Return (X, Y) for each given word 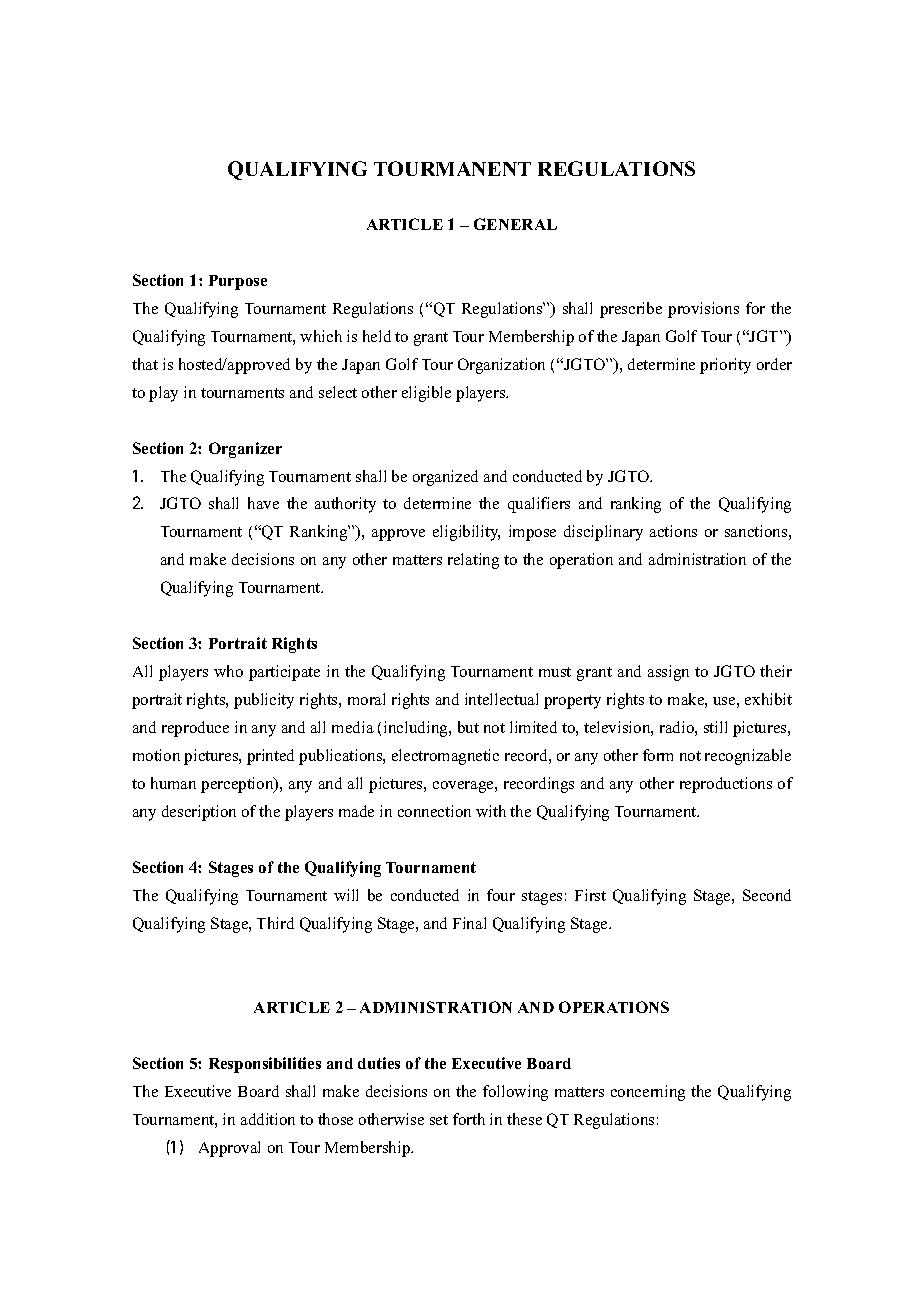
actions (673, 531)
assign (668, 673)
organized (445, 478)
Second (767, 895)
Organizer (245, 450)
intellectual (501, 699)
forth (469, 1119)
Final (469, 923)
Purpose (238, 282)
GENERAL (515, 224)
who (228, 671)
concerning (648, 1093)
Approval (229, 1149)
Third (275, 923)
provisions (703, 310)
